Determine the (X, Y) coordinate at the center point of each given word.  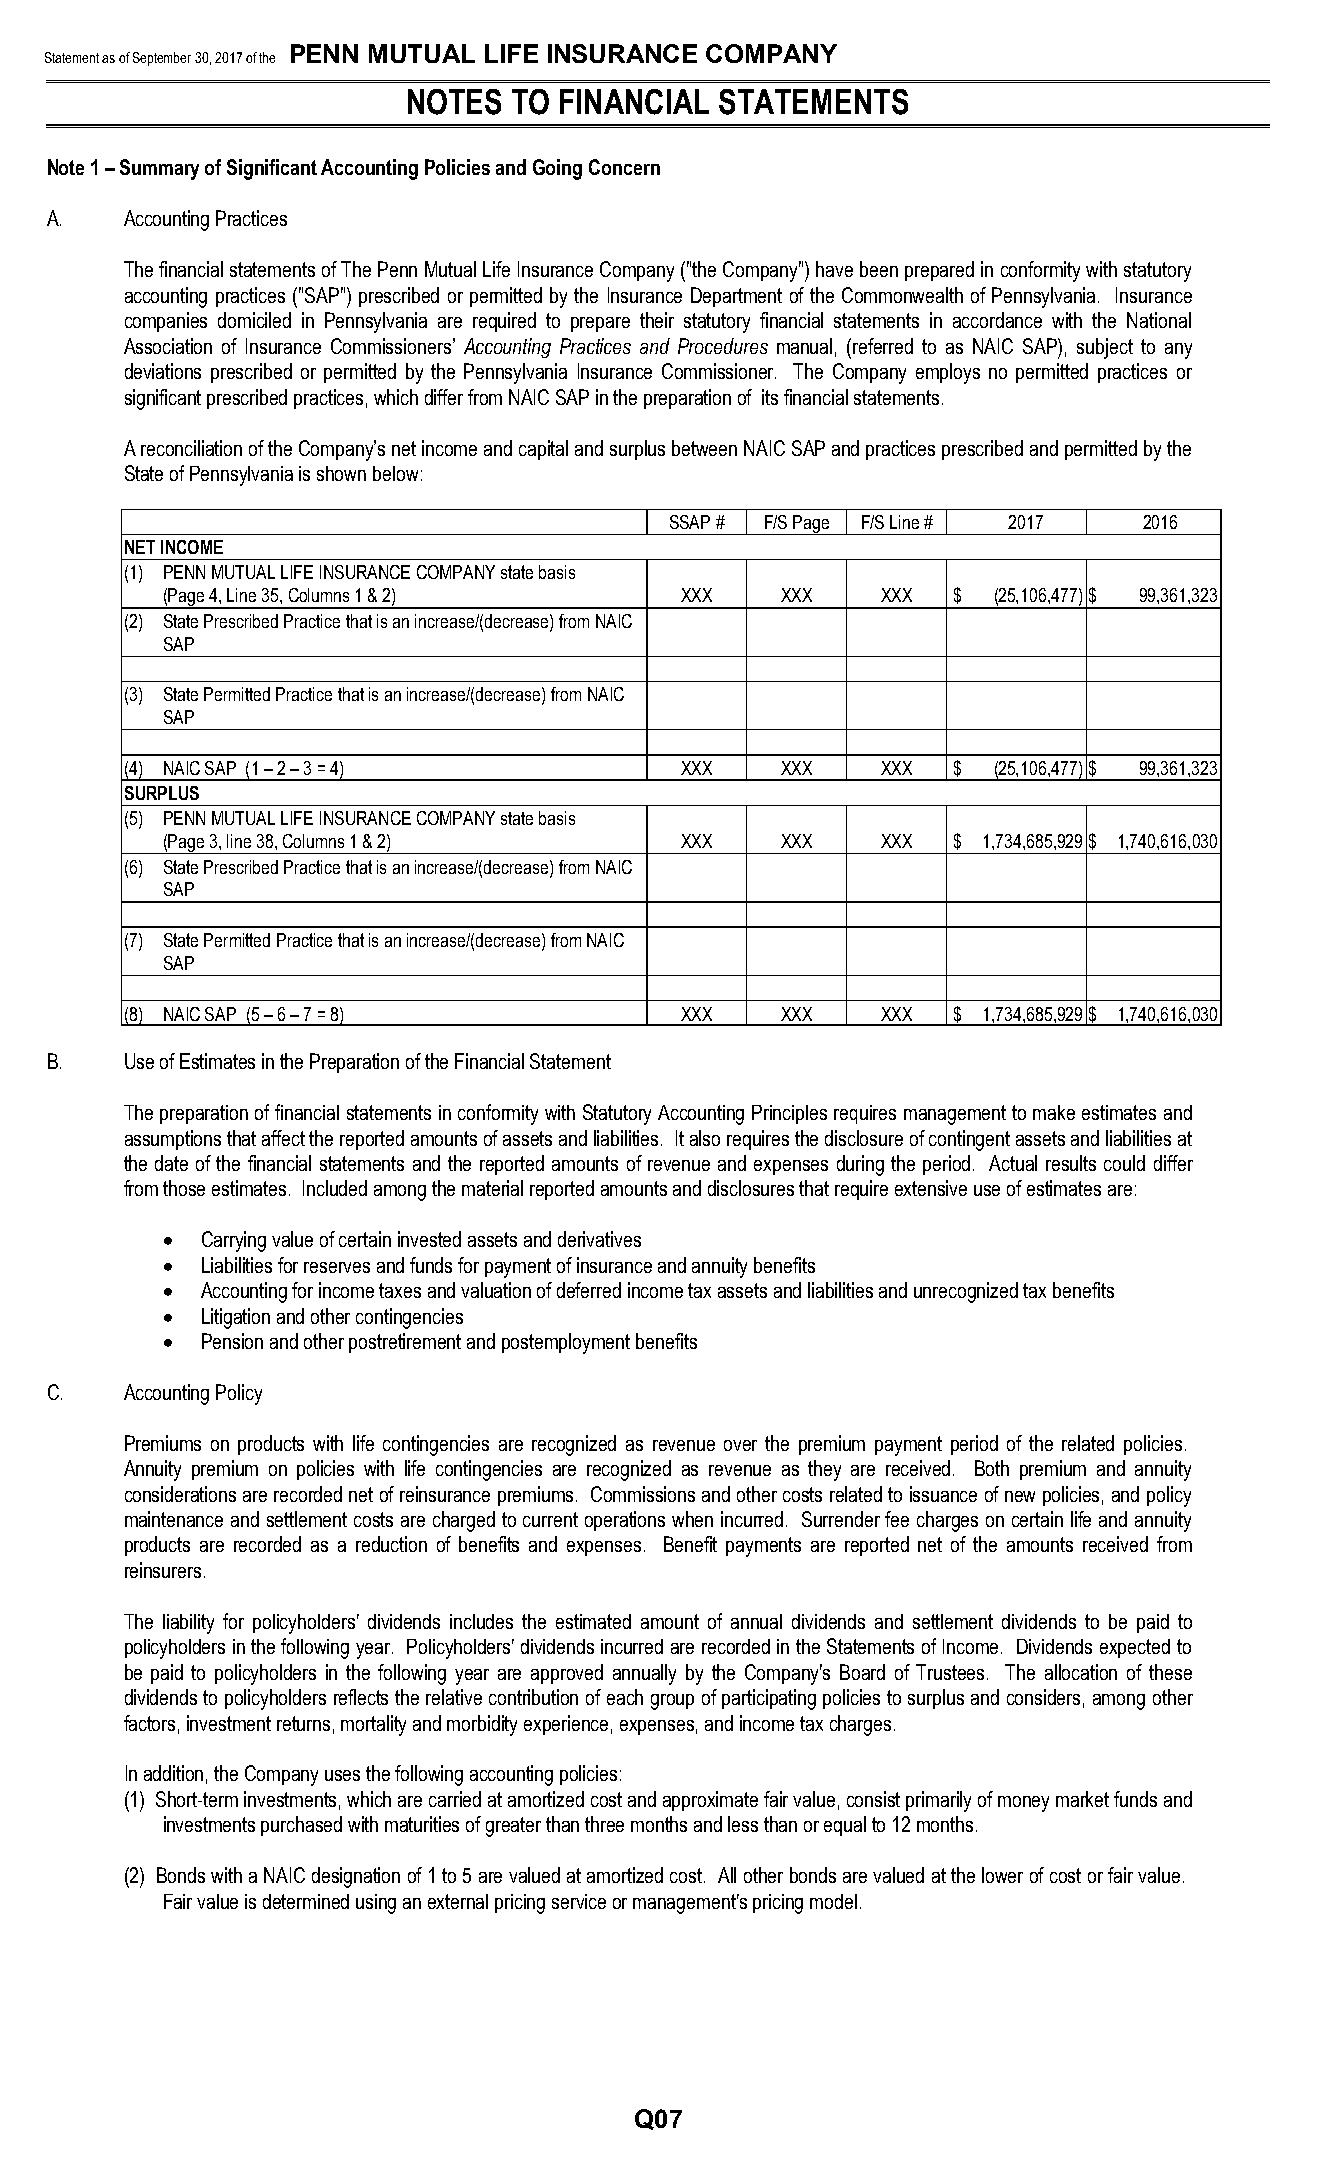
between (704, 448)
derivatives (599, 1239)
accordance (997, 320)
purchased (301, 1826)
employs (948, 373)
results (1071, 1163)
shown (341, 473)
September (162, 59)
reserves (337, 1267)
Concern (624, 167)
